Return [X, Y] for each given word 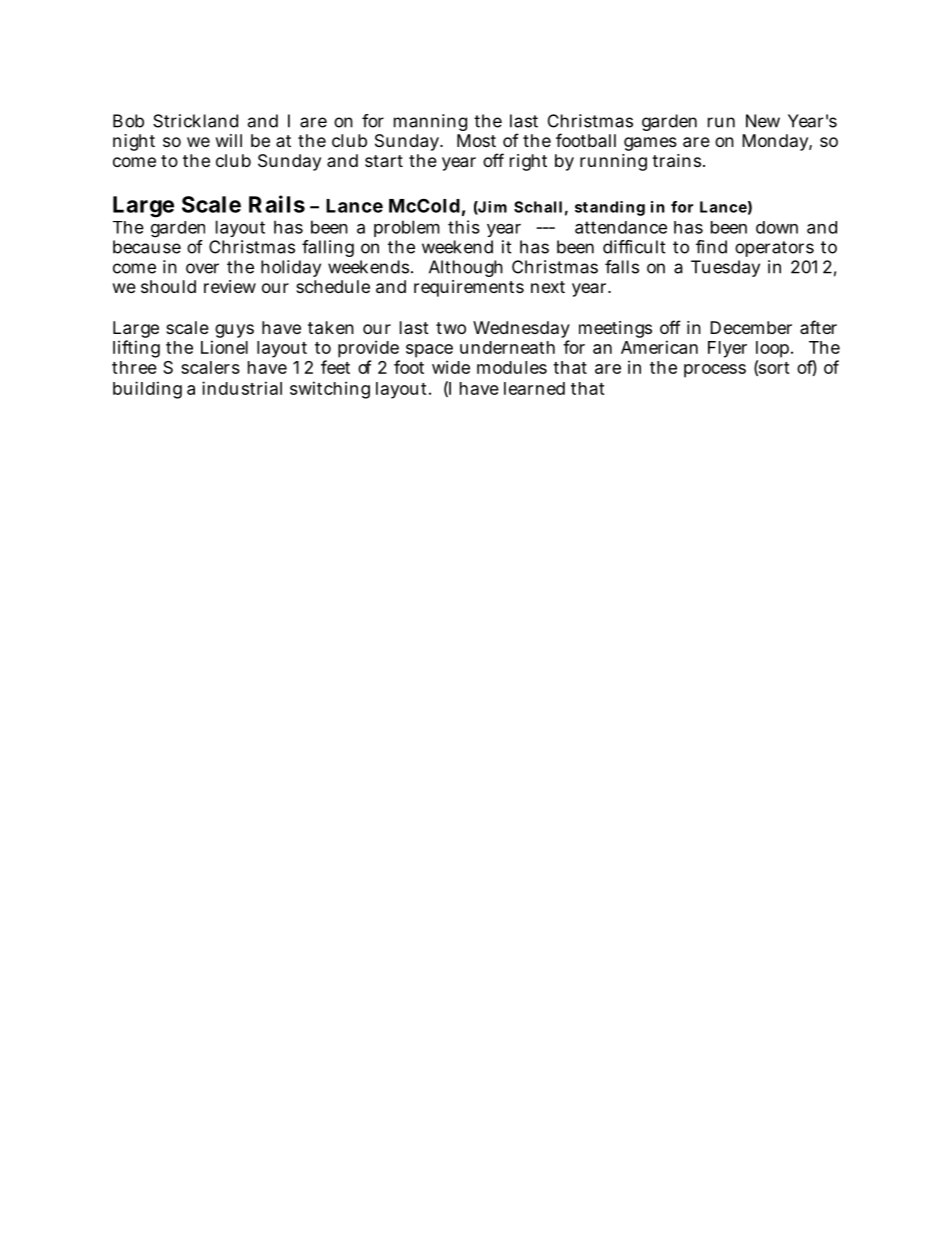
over [202, 268]
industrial [242, 388]
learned [534, 388]
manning [430, 122]
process [715, 371]
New [763, 121]
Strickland [195, 121]
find [711, 247]
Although [466, 268]
